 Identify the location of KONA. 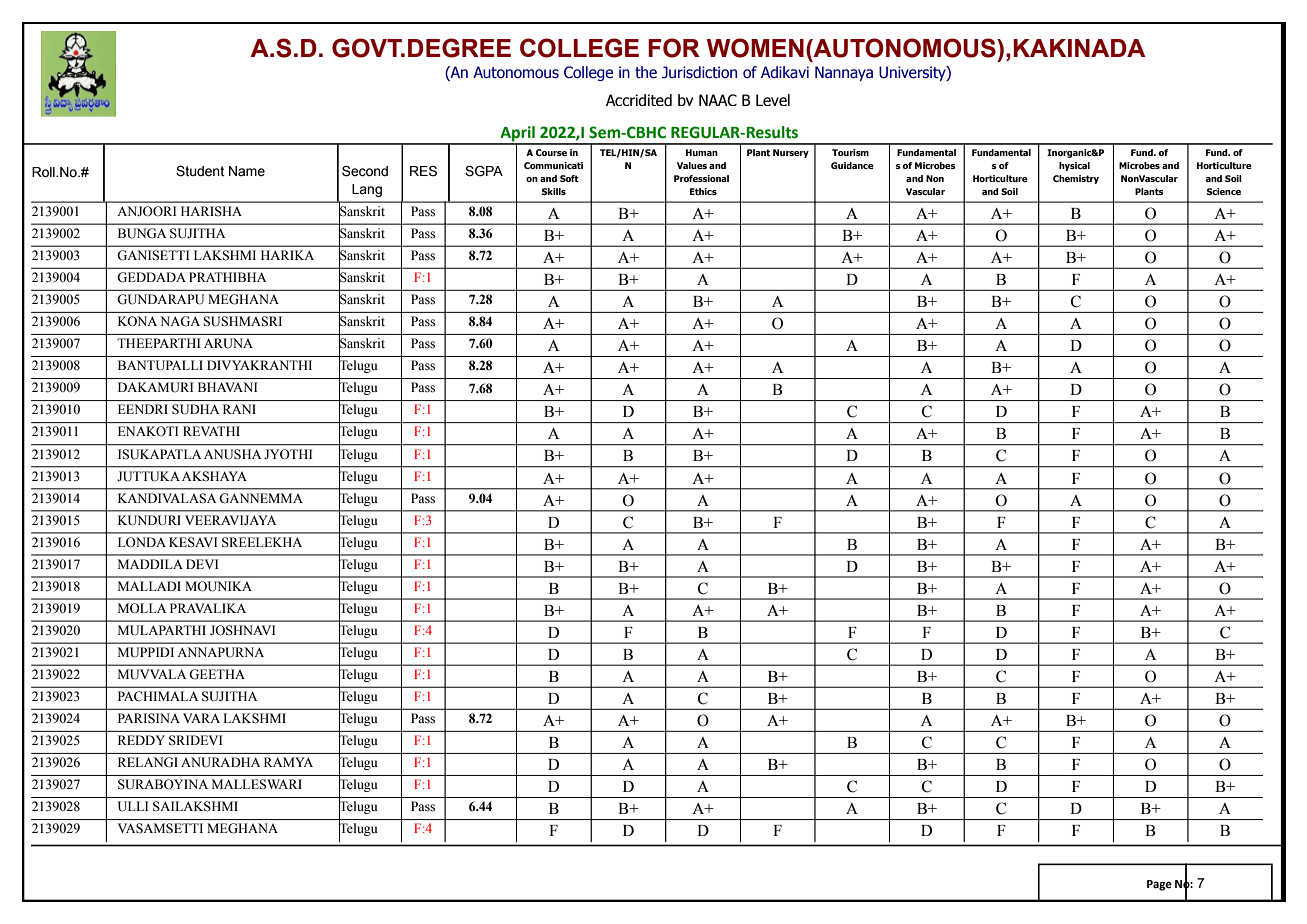
(137, 321).
